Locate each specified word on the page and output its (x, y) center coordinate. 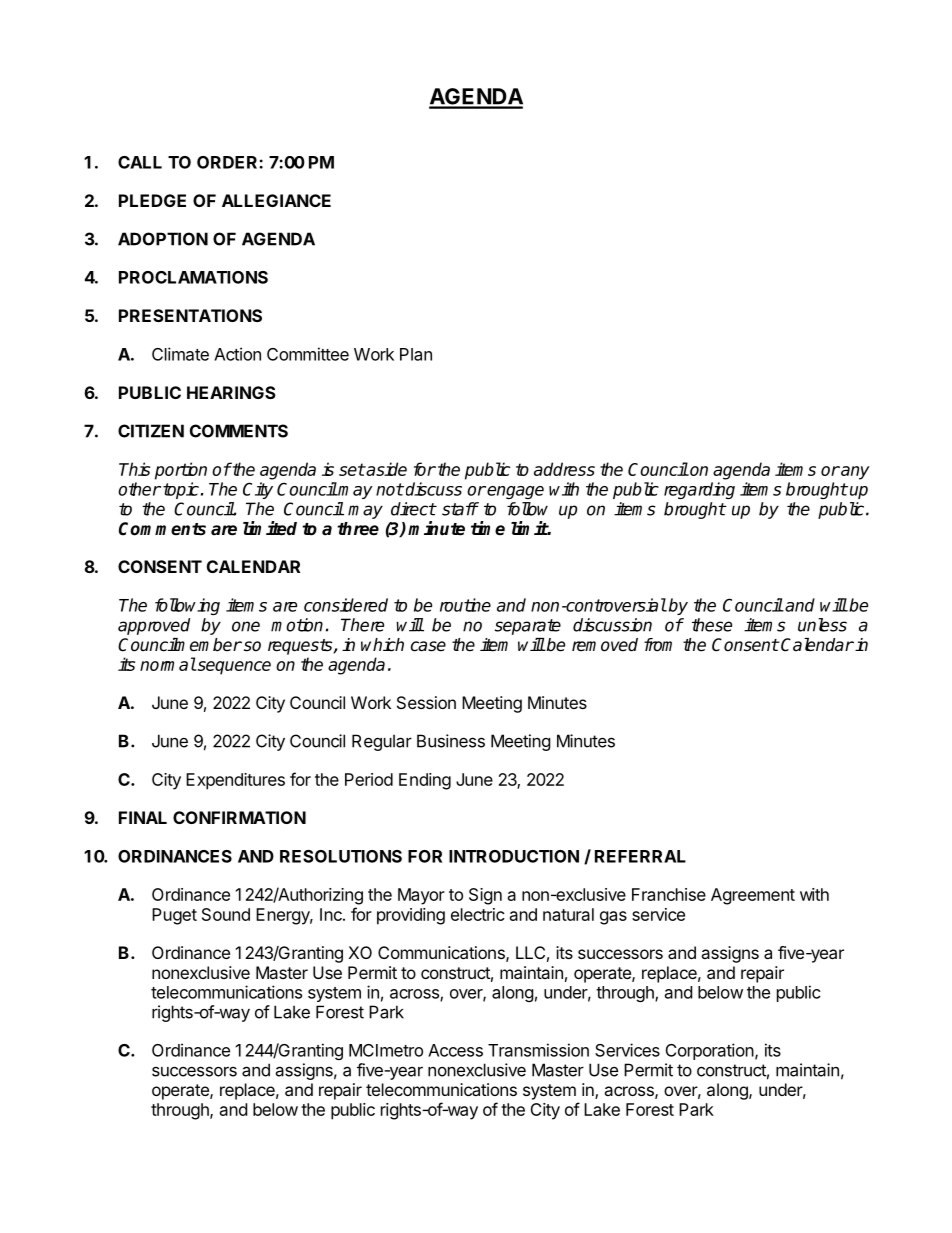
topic (181, 490)
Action (237, 354)
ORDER (228, 162)
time (488, 528)
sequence (233, 668)
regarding (699, 490)
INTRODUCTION (514, 856)
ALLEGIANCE (276, 200)
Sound (226, 914)
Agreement (753, 896)
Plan (416, 354)
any (854, 473)
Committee (308, 354)
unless (822, 625)
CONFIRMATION (239, 817)
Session (426, 702)
